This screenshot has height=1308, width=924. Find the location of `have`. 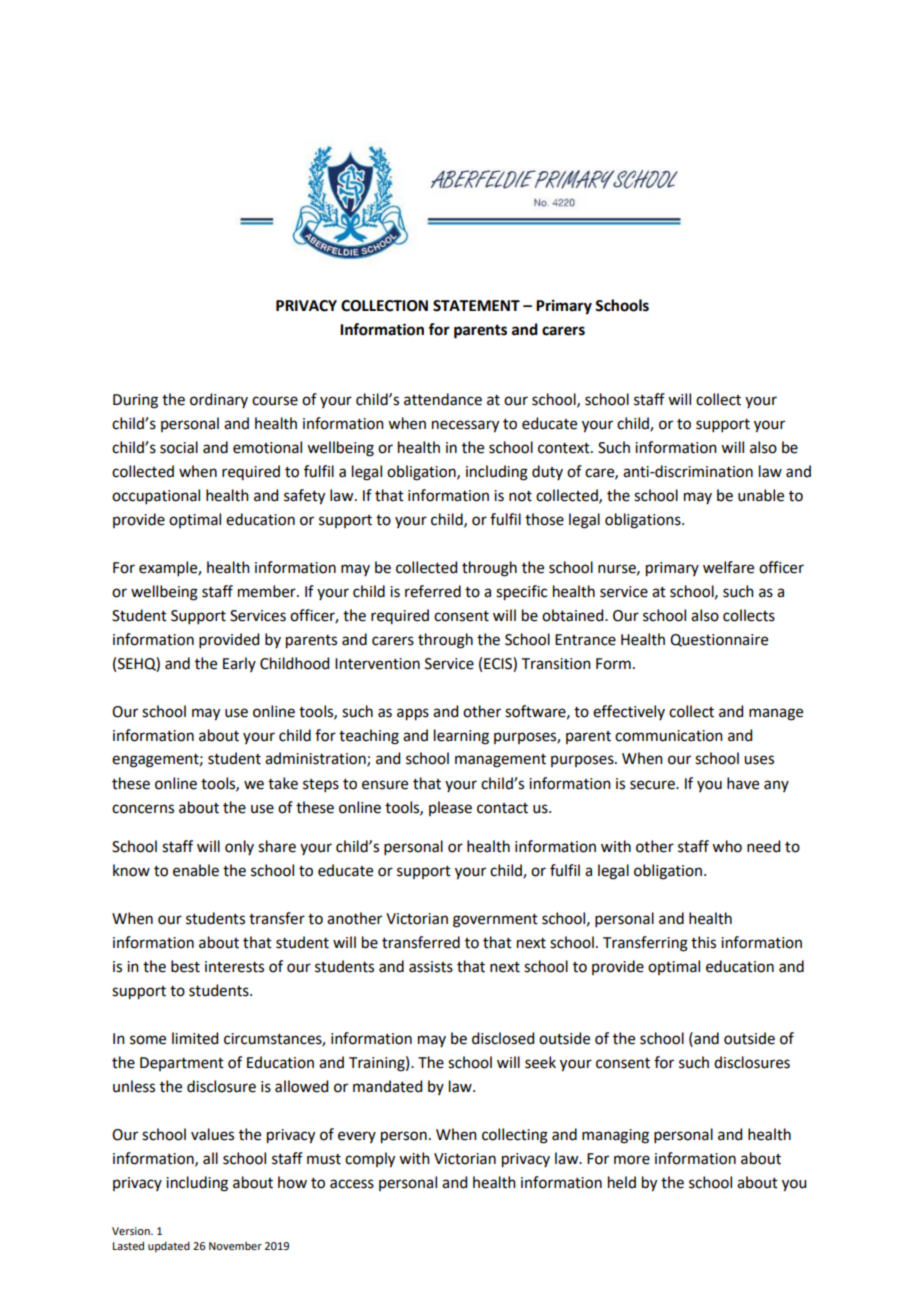

have is located at coordinates (743, 783).
